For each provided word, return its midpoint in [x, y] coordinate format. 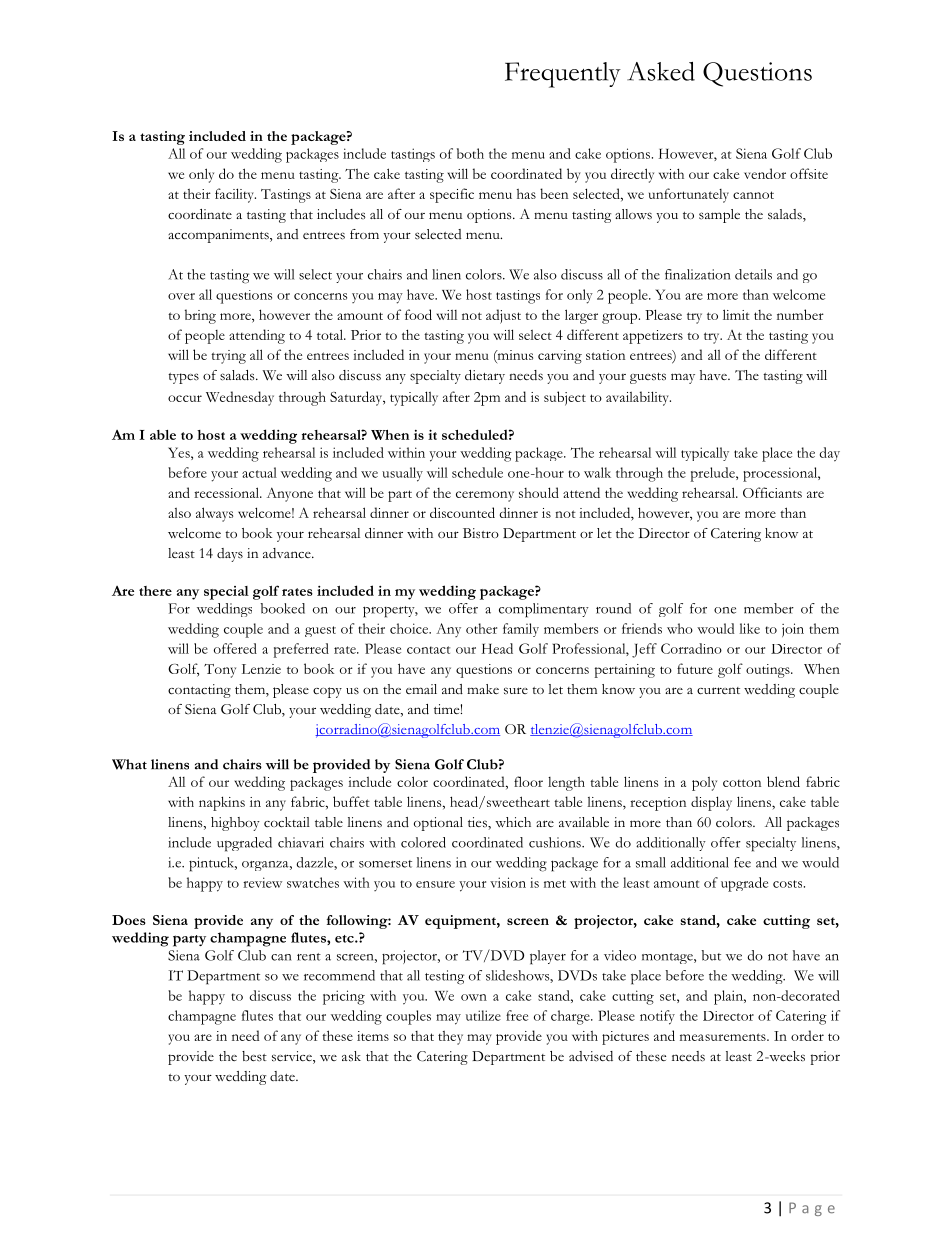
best [254, 1056]
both [470, 153]
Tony [220, 671]
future [695, 668]
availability [638, 398]
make [483, 689]
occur [185, 398]
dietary [485, 377]
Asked [661, 71]
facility [235, 195]
